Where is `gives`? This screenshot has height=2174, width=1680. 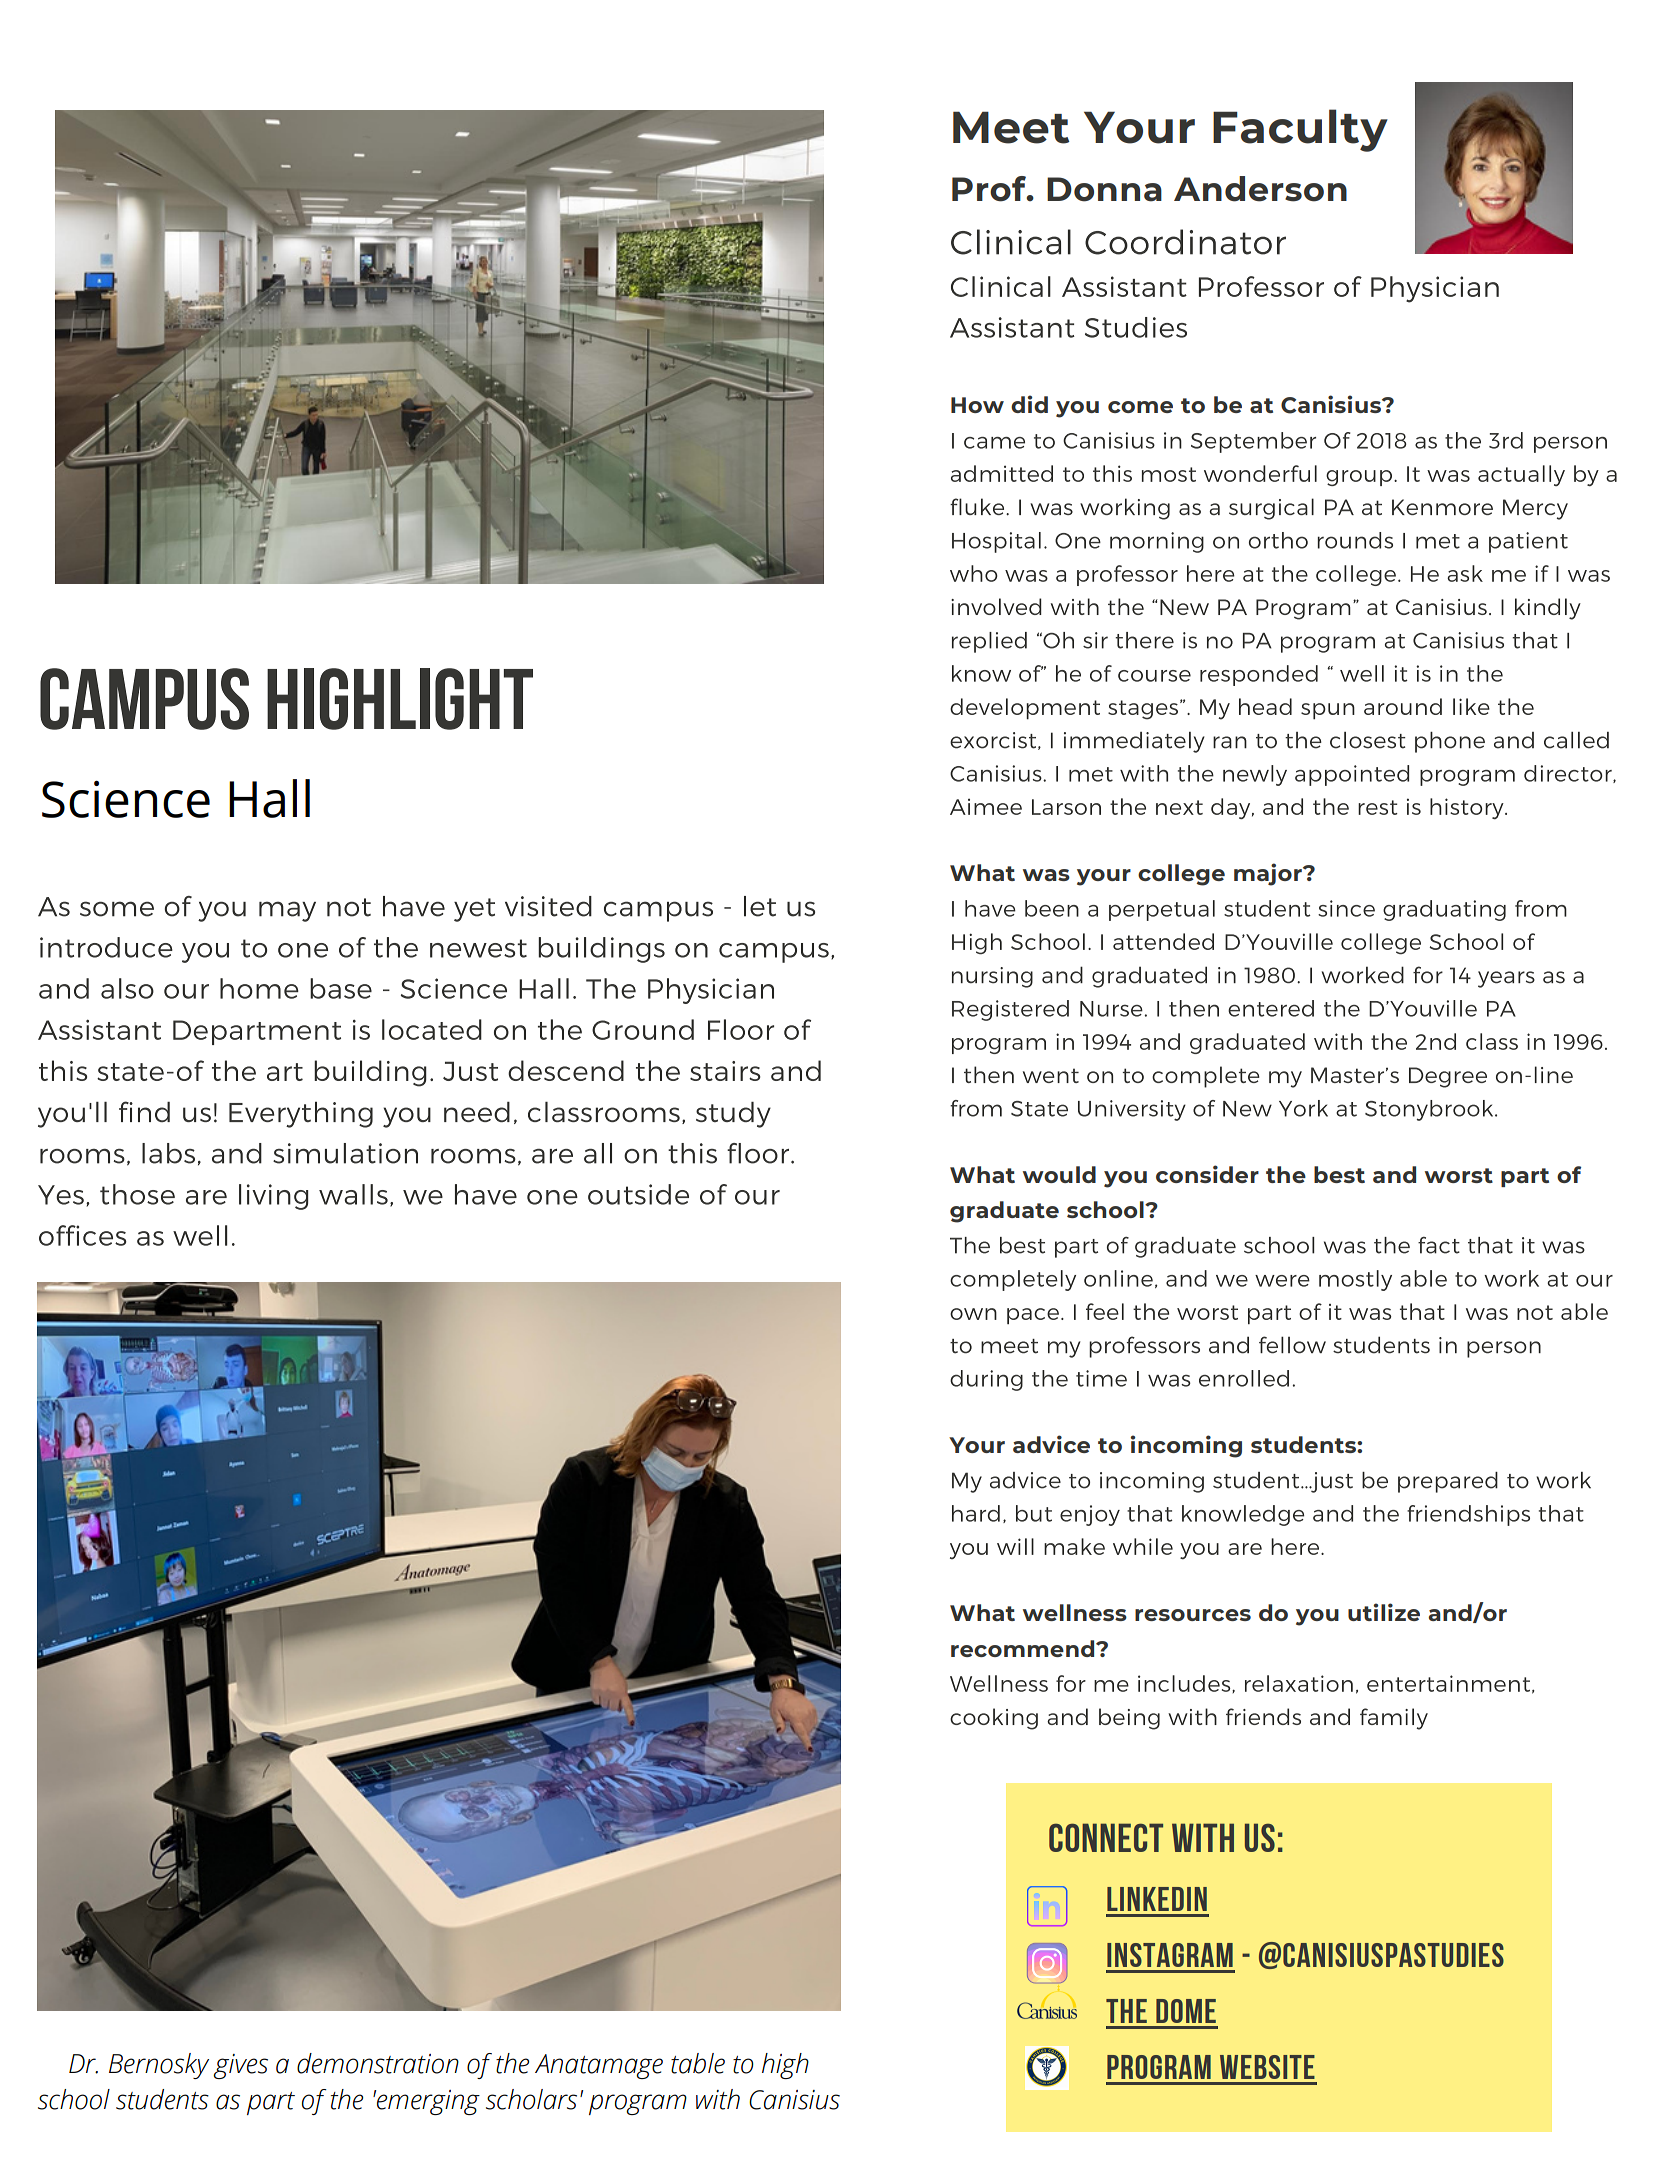 gives is located at coordinates (240, 2066).
